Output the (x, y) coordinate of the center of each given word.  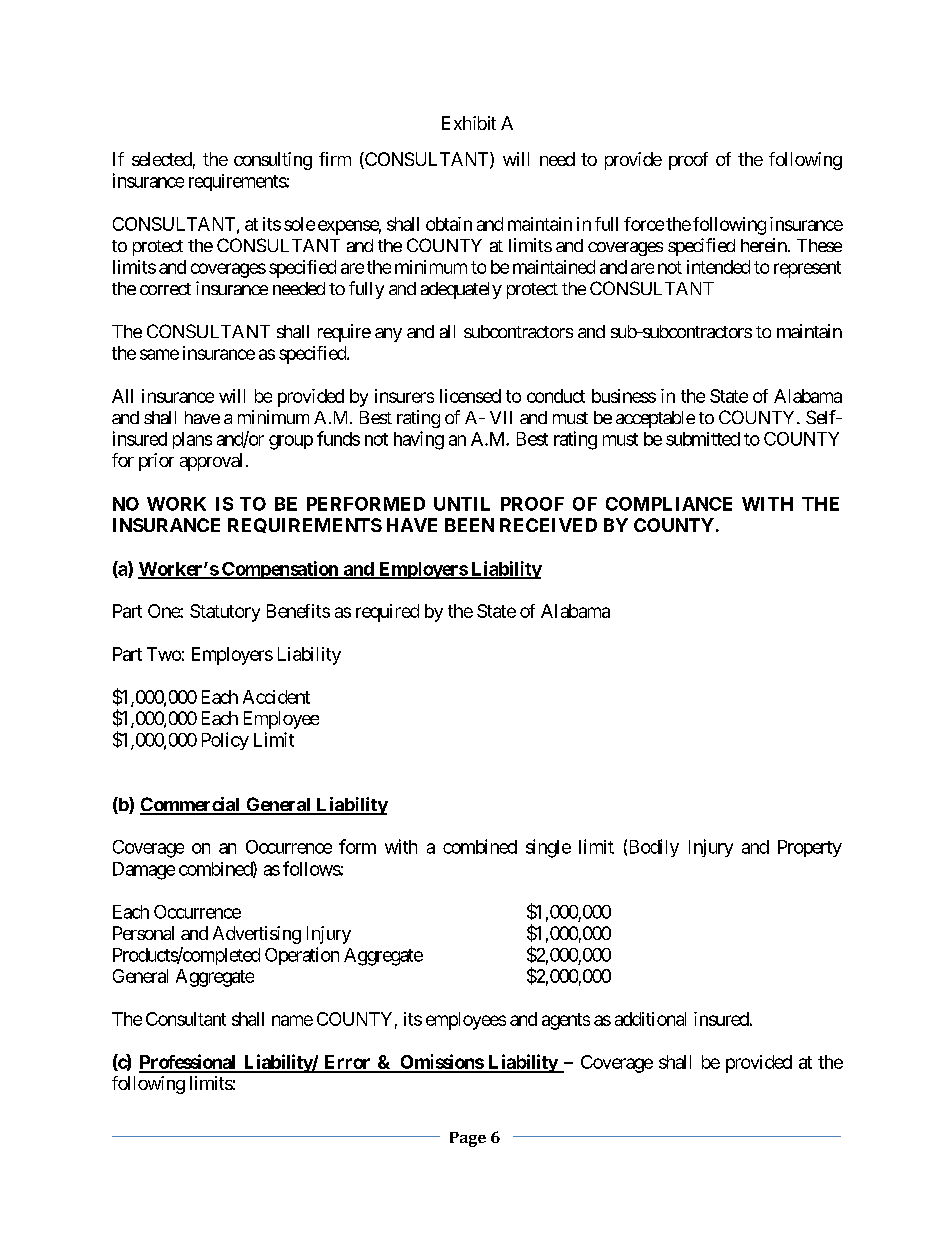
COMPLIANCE (669, 504)
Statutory (225, 613)
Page (468, 1139)
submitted (703, 439)
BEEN (469, 525)
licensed (470, 396)
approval (211, 462)
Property (810, 848)
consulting (273, 161)
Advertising (257, 935)
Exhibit (469, 123)
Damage (144, 871)
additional (650, 1019)
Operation (302, 956)
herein (765, 245)
